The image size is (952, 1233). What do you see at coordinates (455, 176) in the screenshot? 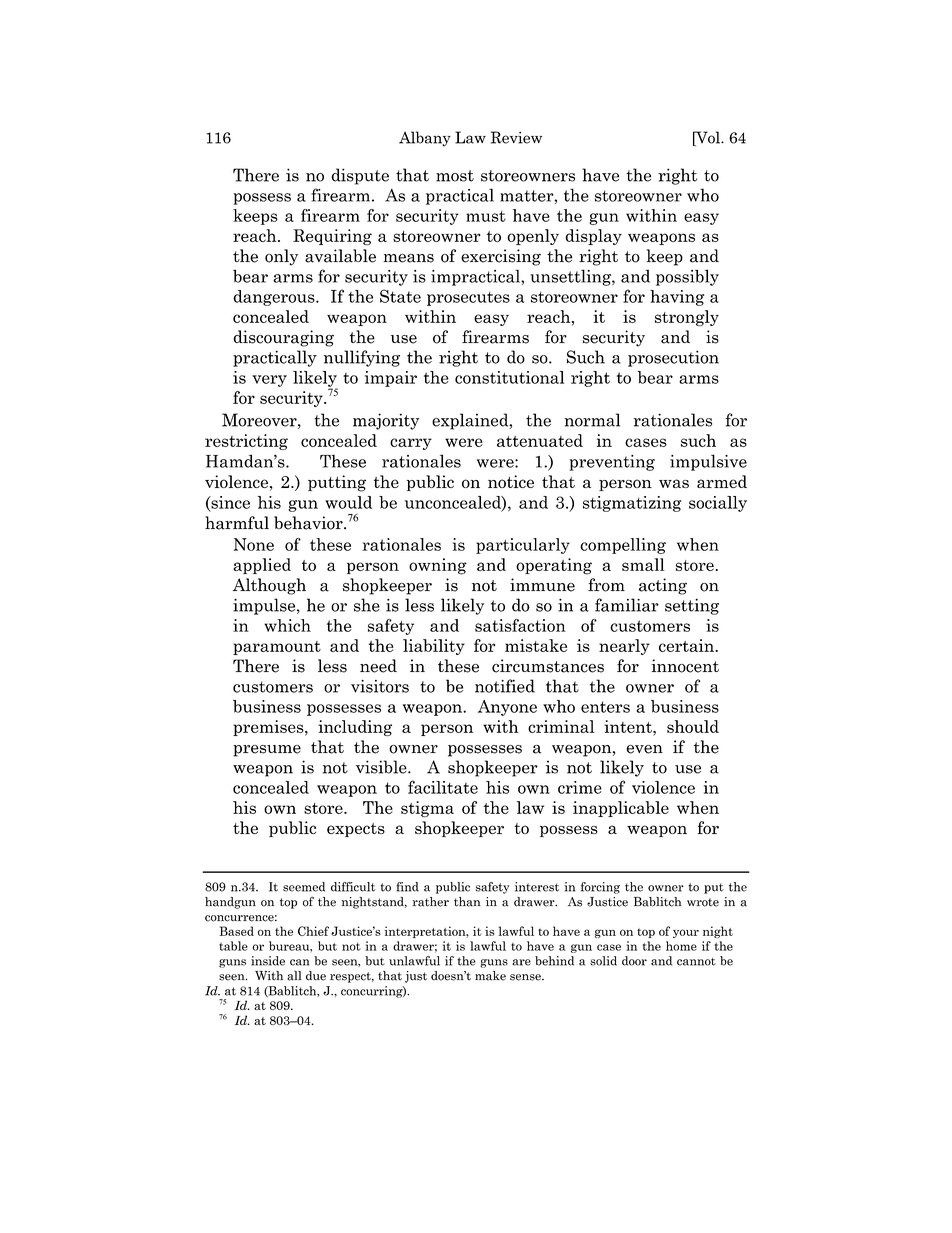
I see `most` at bounding box center [455, 176].
